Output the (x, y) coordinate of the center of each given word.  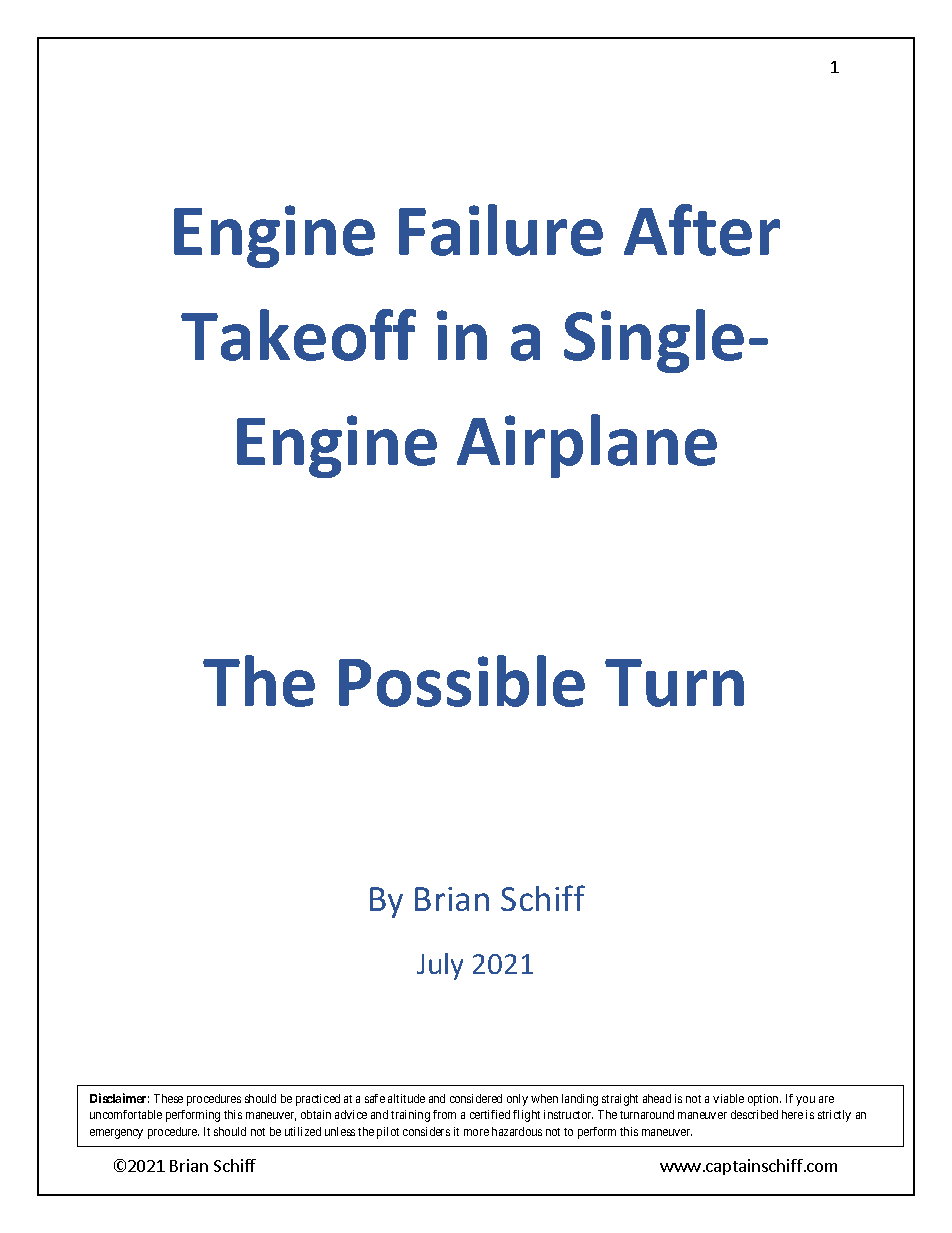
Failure (501, 230)
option (764, 1100)
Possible (462, 681)
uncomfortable (126, 1114)
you (805, 1101)
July (440, 966)
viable (728, 1098)
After (702, 230)
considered (476, 1098)
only (517, 1100)
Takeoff (298, 335)
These (168, 1098)
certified (490, 1114)
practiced (318, 1100)
